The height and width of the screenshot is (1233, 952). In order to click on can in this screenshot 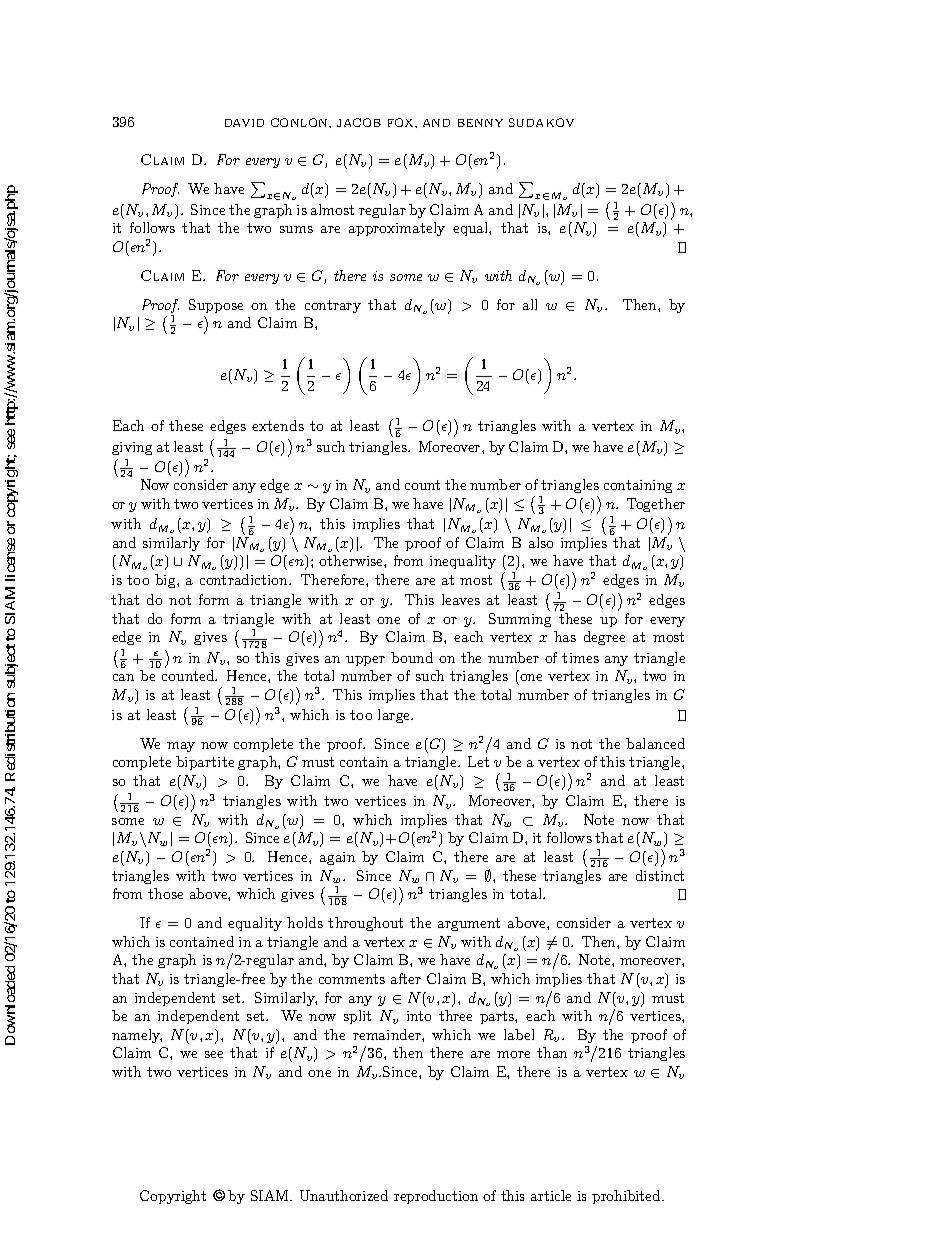, I will do `click(123, 677)`.
